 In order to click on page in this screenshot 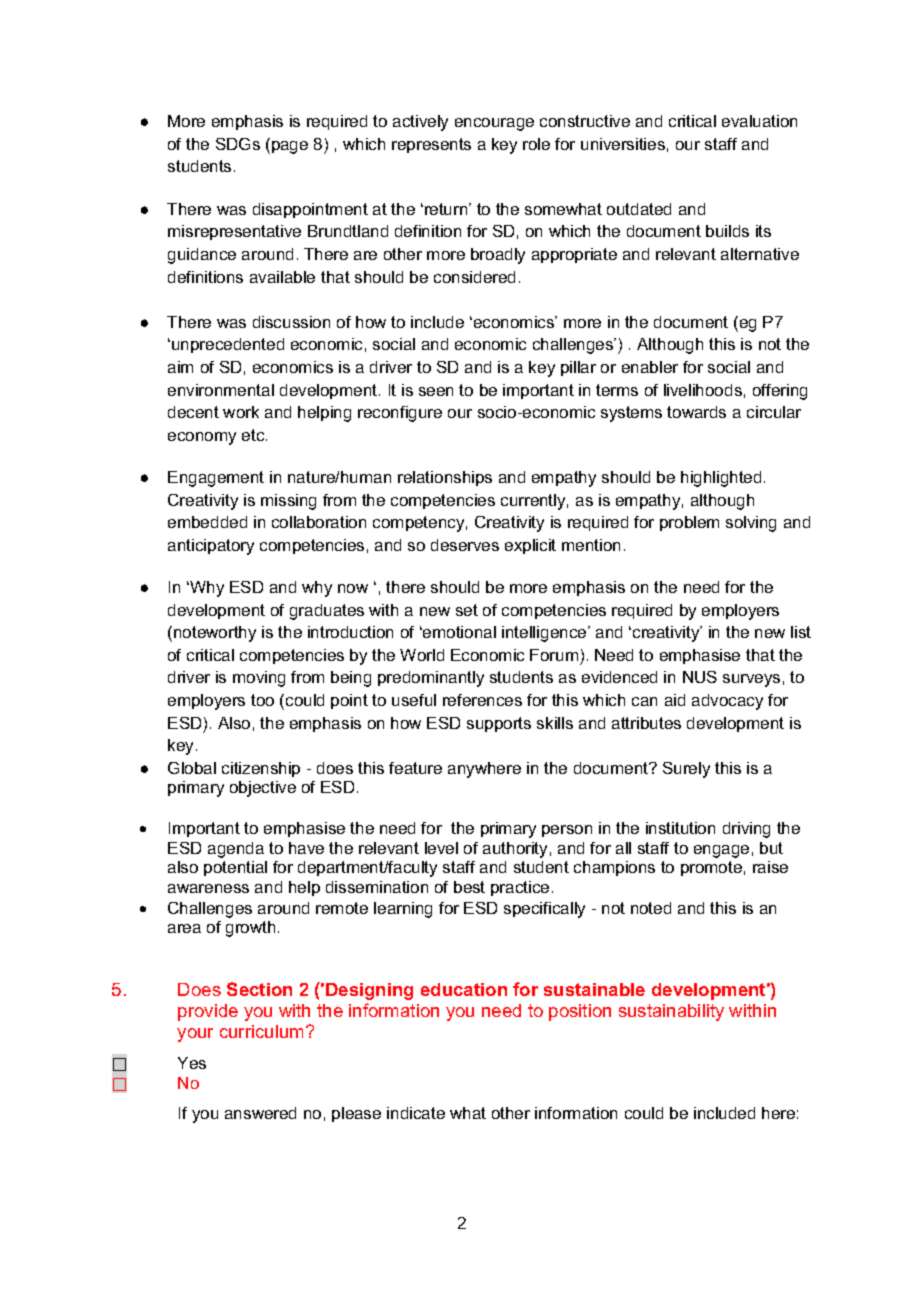, I will do `click(290, 147)`.
